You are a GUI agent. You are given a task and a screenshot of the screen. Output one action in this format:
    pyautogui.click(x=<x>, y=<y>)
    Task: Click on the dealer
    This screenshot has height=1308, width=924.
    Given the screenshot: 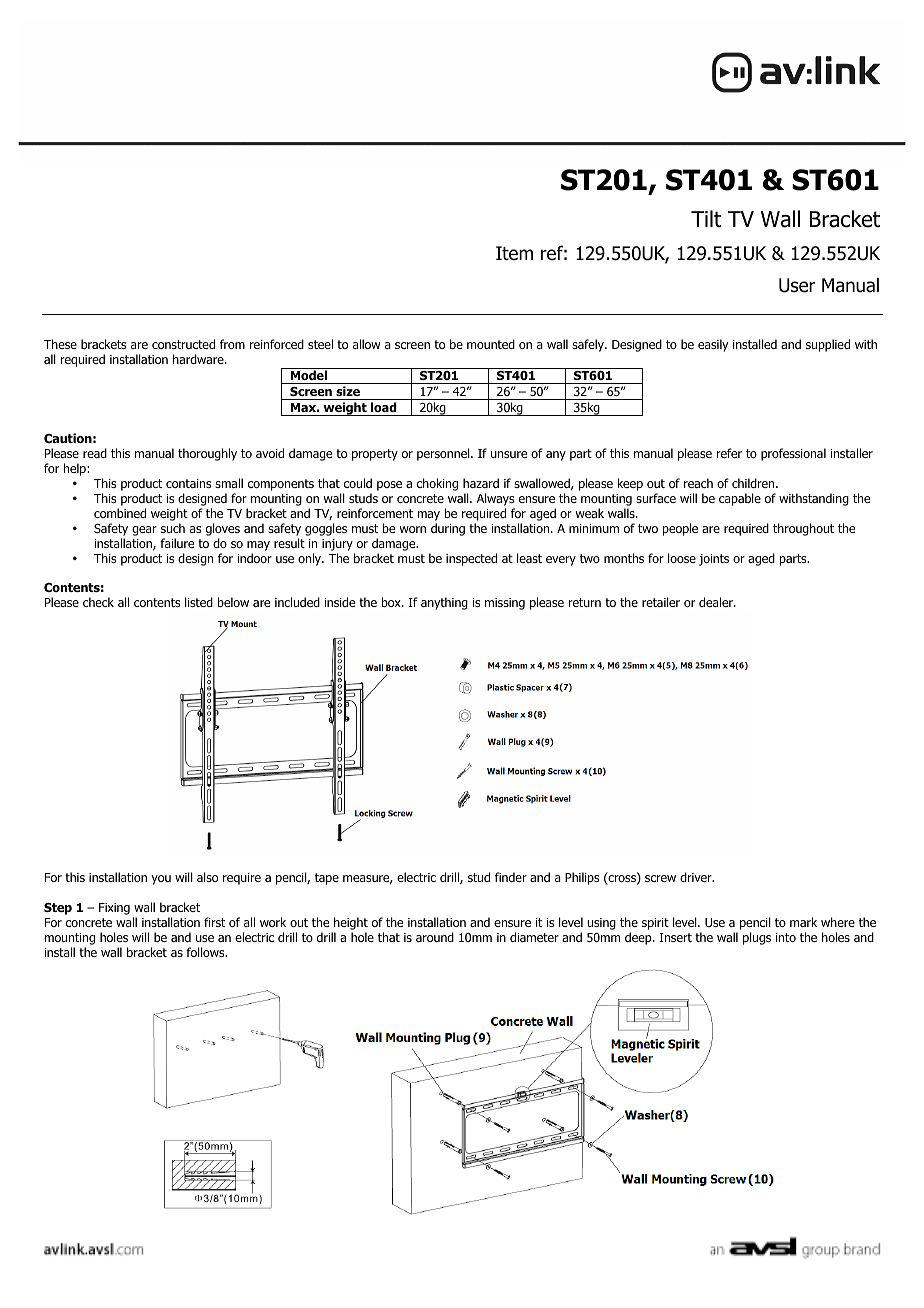 What is the action you would take?
    pyautogui.click(x=717, y=602)
